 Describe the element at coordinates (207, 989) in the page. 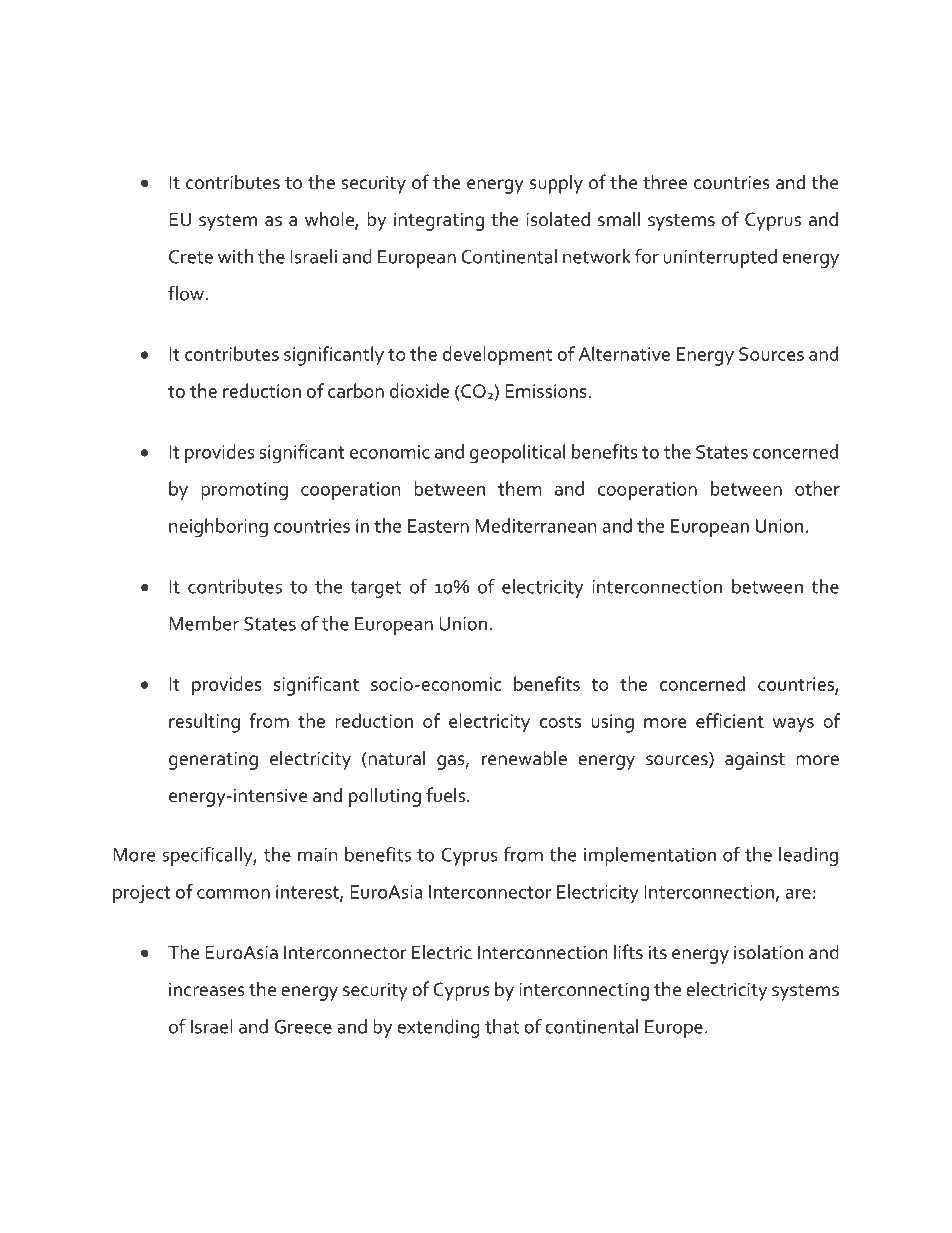

I see `increases` at that location.
